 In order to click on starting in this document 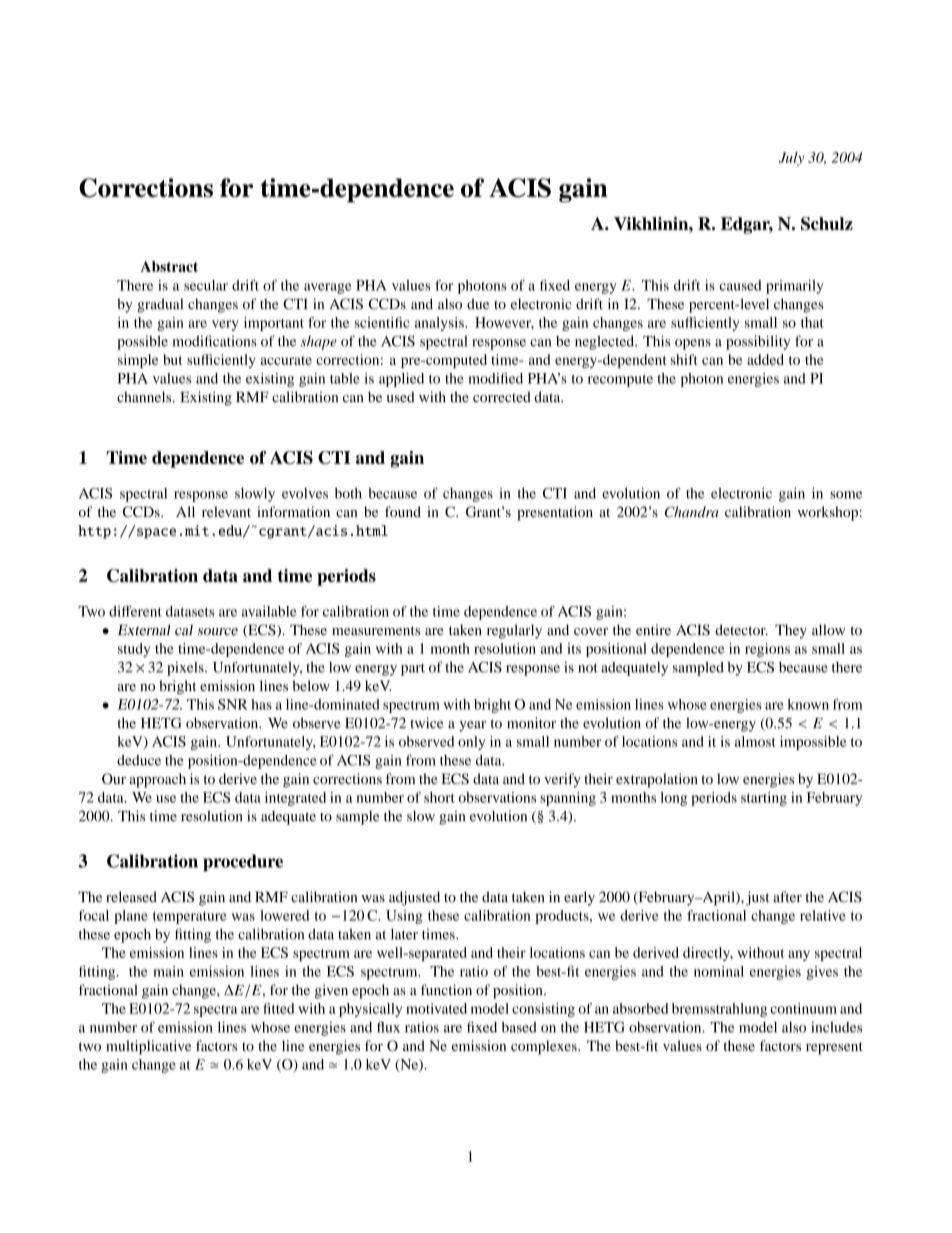, I will do `click(764, 799)`.
